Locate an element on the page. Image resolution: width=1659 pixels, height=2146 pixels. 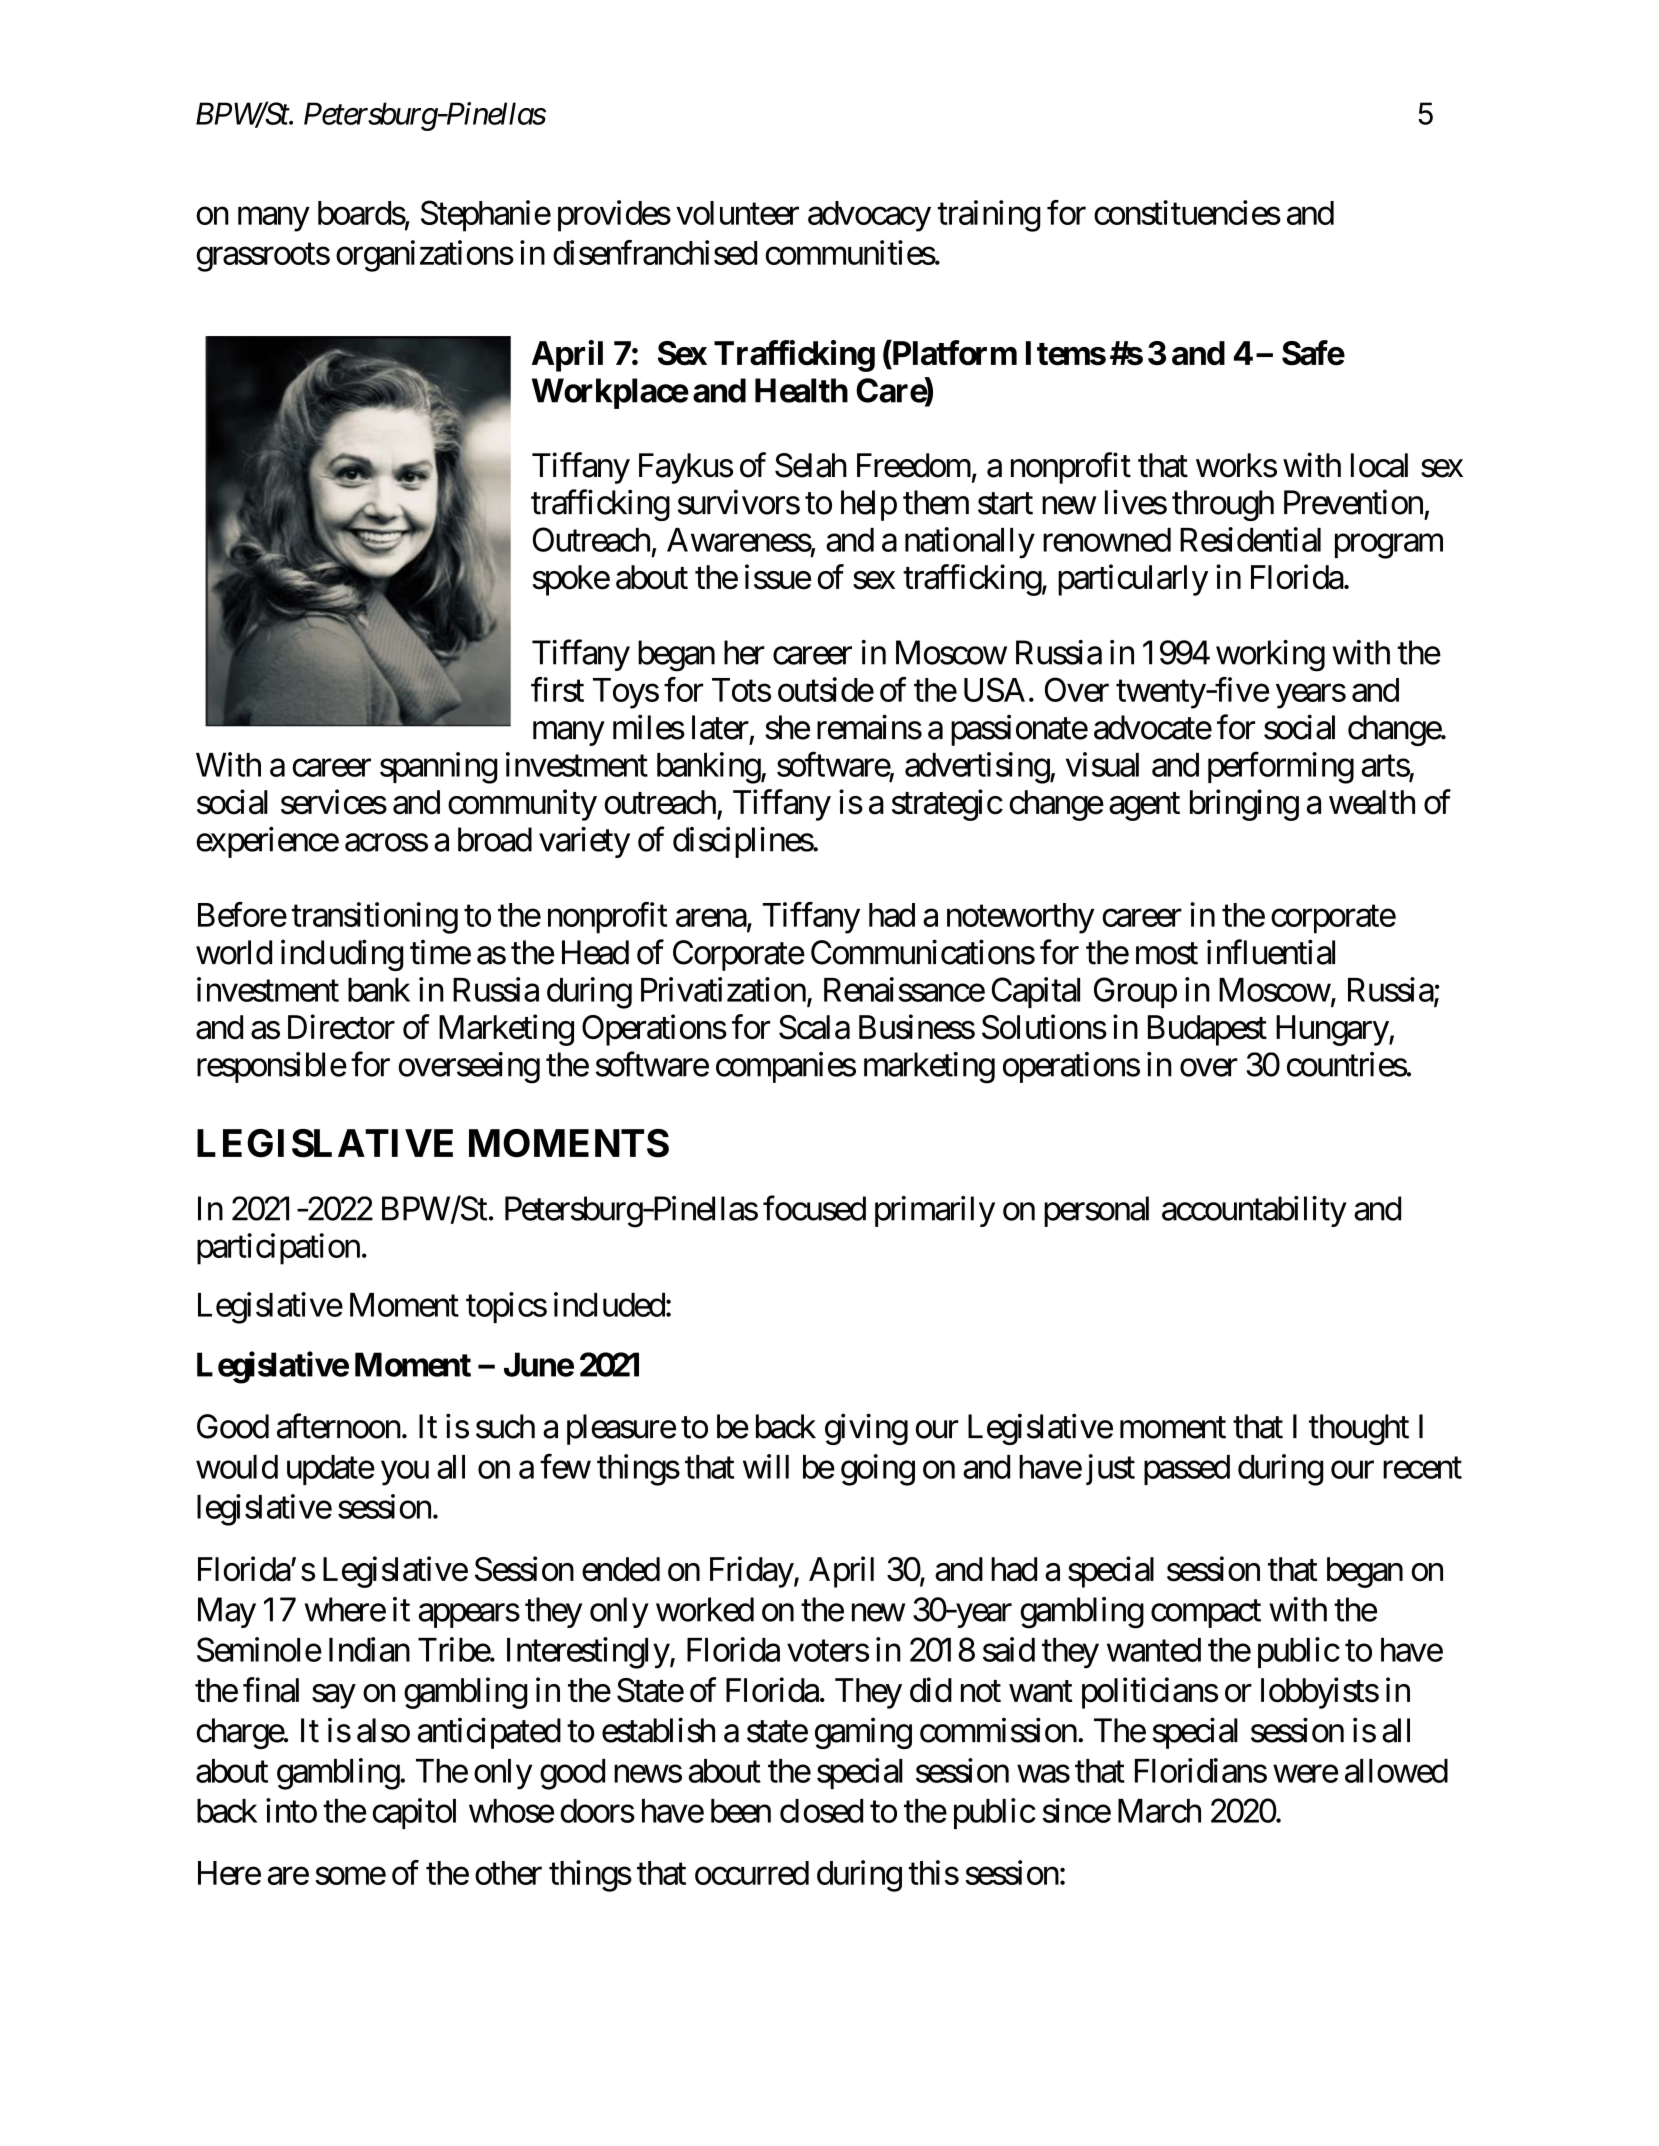
spanning is located at coordinates (438, 768).
